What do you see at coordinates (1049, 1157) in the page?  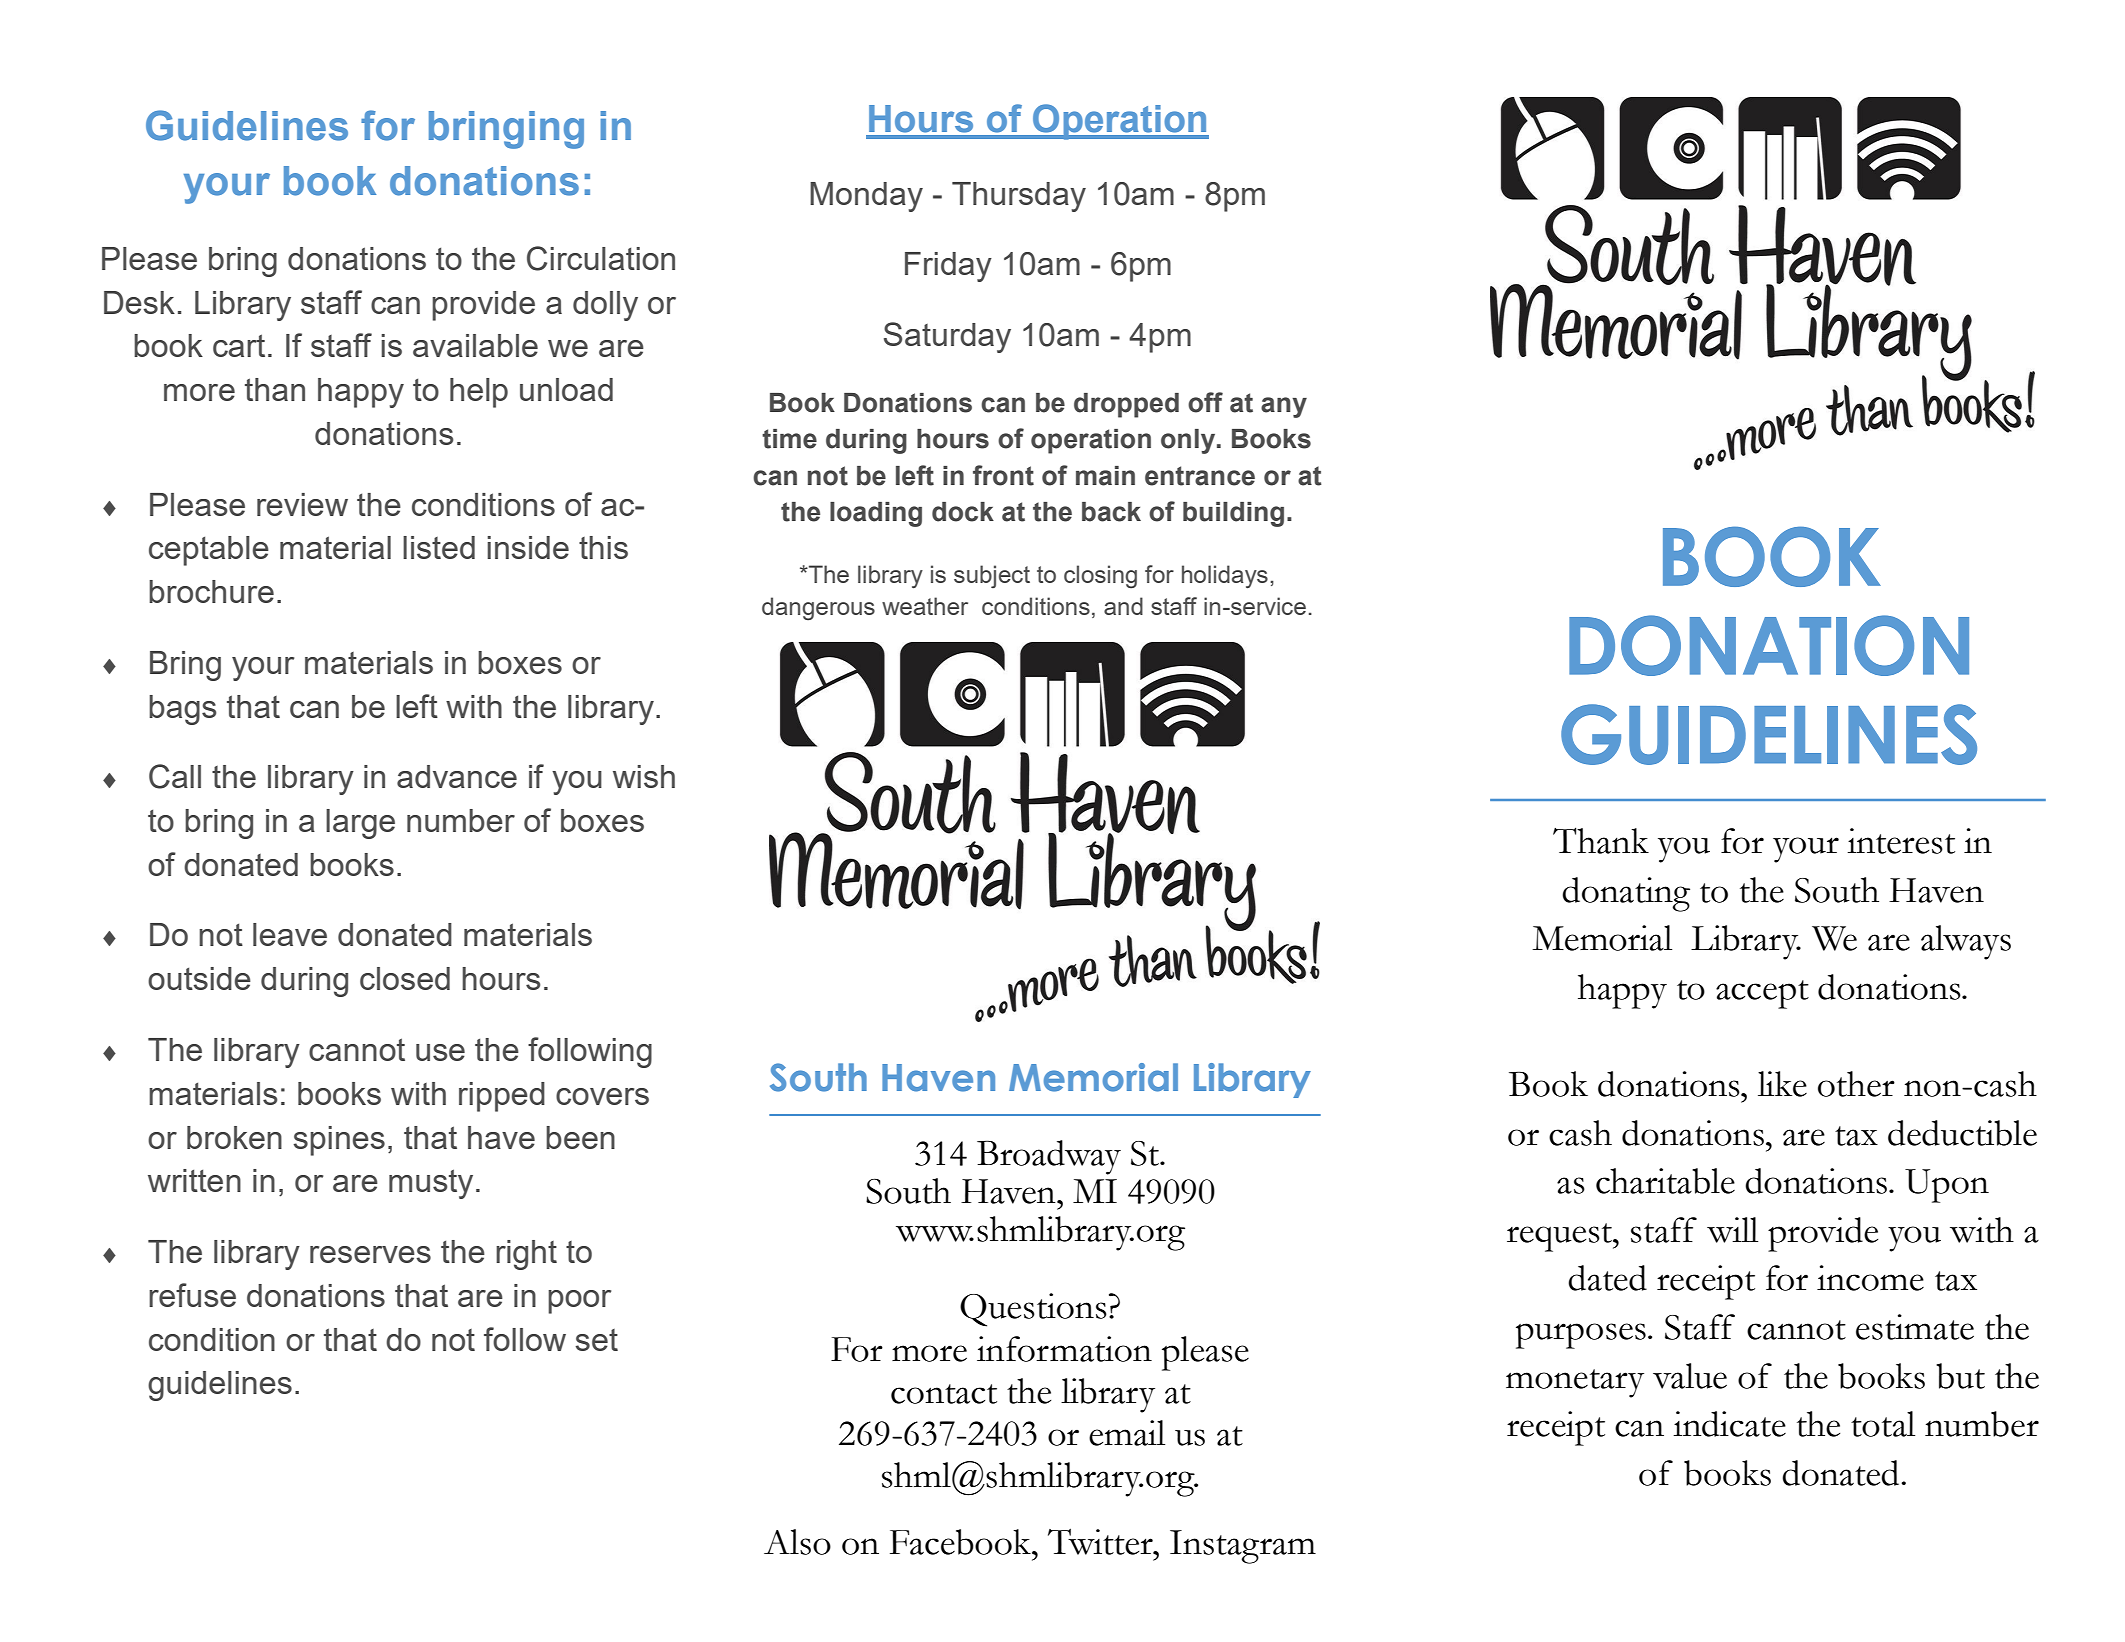 I see `Broadway` at bounding box center [1049, 1157].
